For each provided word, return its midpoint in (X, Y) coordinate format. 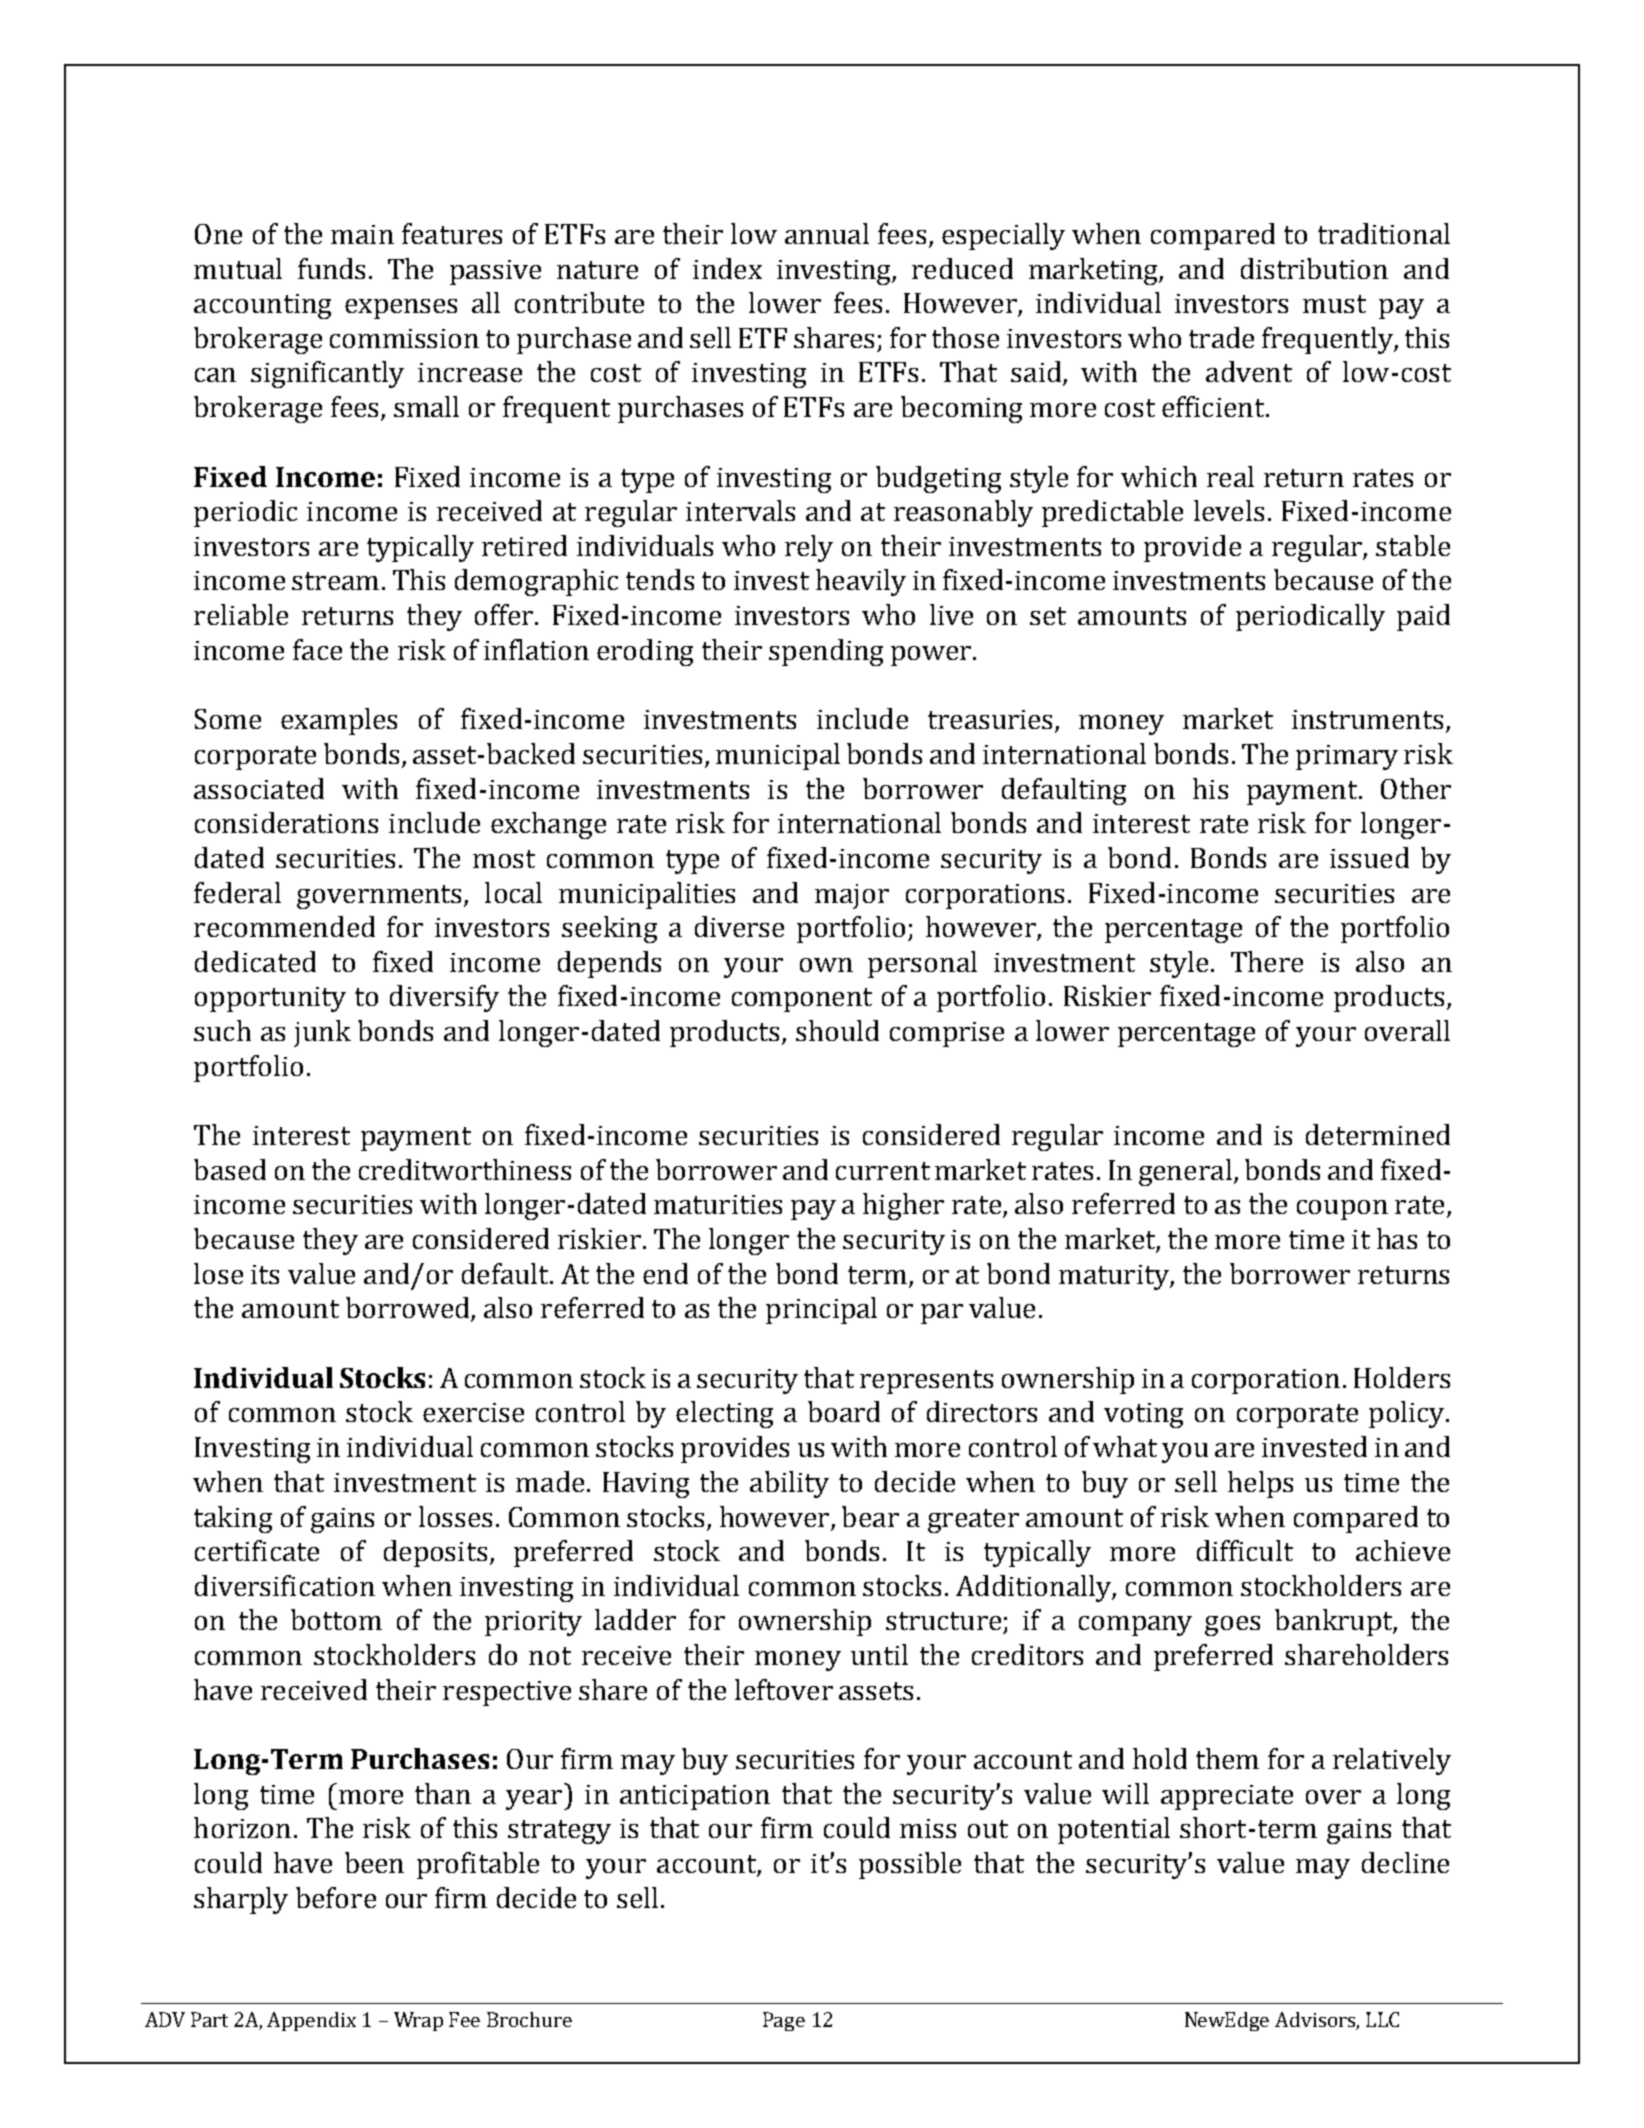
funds (331, 268)
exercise (473, 1412)
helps (1260, 1484)
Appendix (311, 2021)
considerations (286, 822)
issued (1369, 857)
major (852, 896)
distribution (1314, 268)
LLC (1382, 2019)
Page (784, 2021)
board (844, 1411)
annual (827, 233)
